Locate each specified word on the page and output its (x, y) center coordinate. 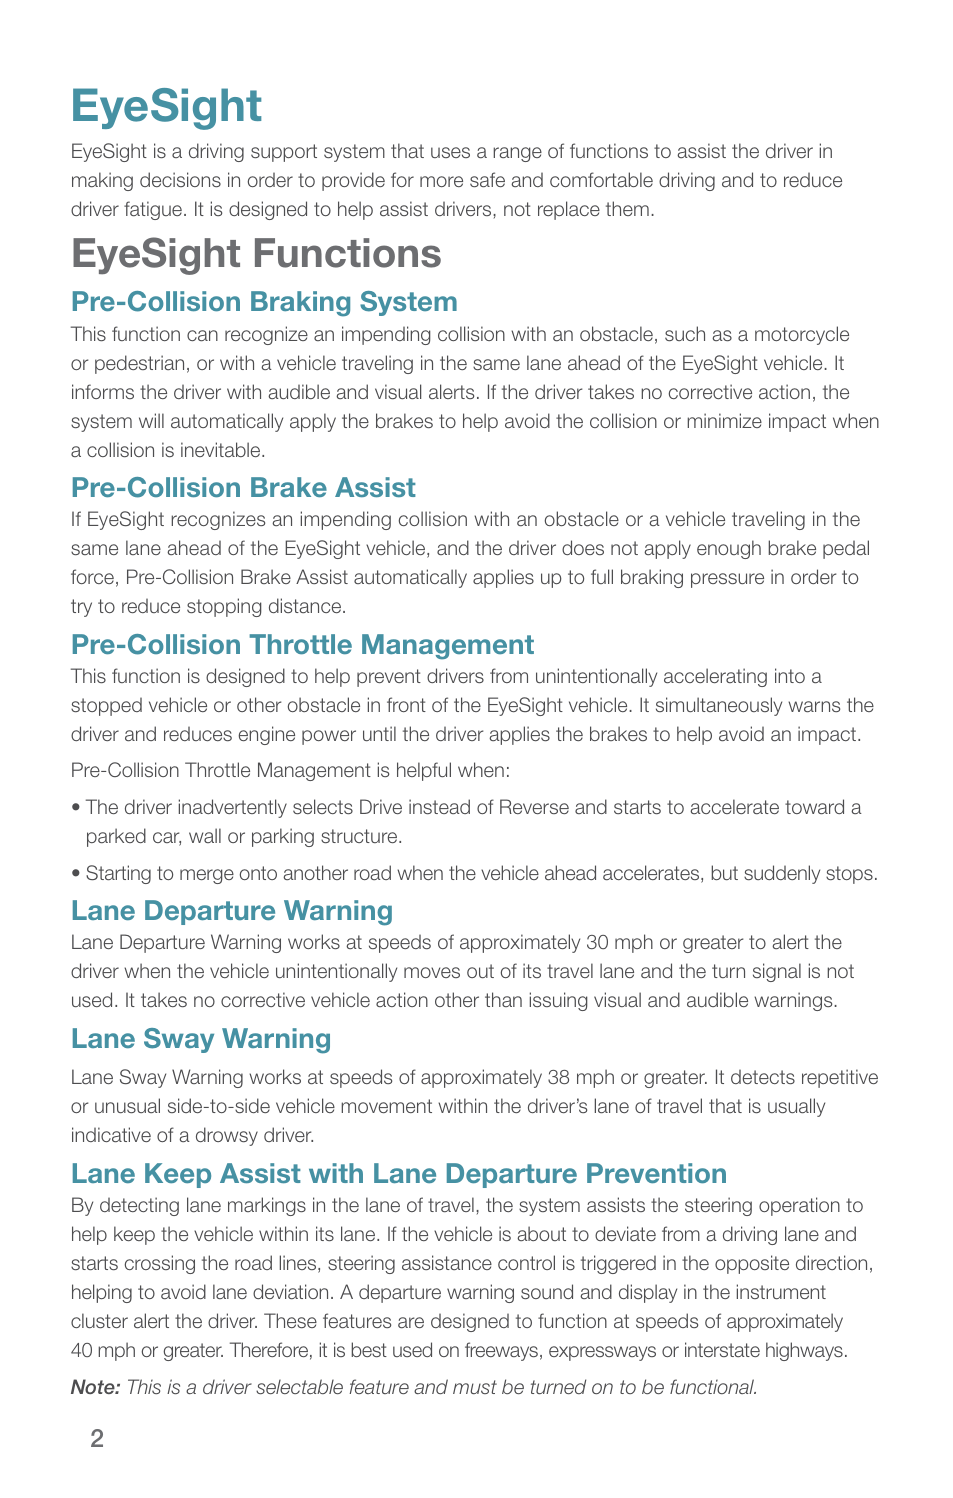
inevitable (222, 449)
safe (487, 179)
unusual (127, 1105)
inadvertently (233, 808)
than (503, 999)
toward (814, 806)
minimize (724, 420)
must (475, 1387)
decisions (180, 179)
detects (763, 1077)
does (583, 547)
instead (439, 806)
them (627, 208)
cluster (99, 1320)
